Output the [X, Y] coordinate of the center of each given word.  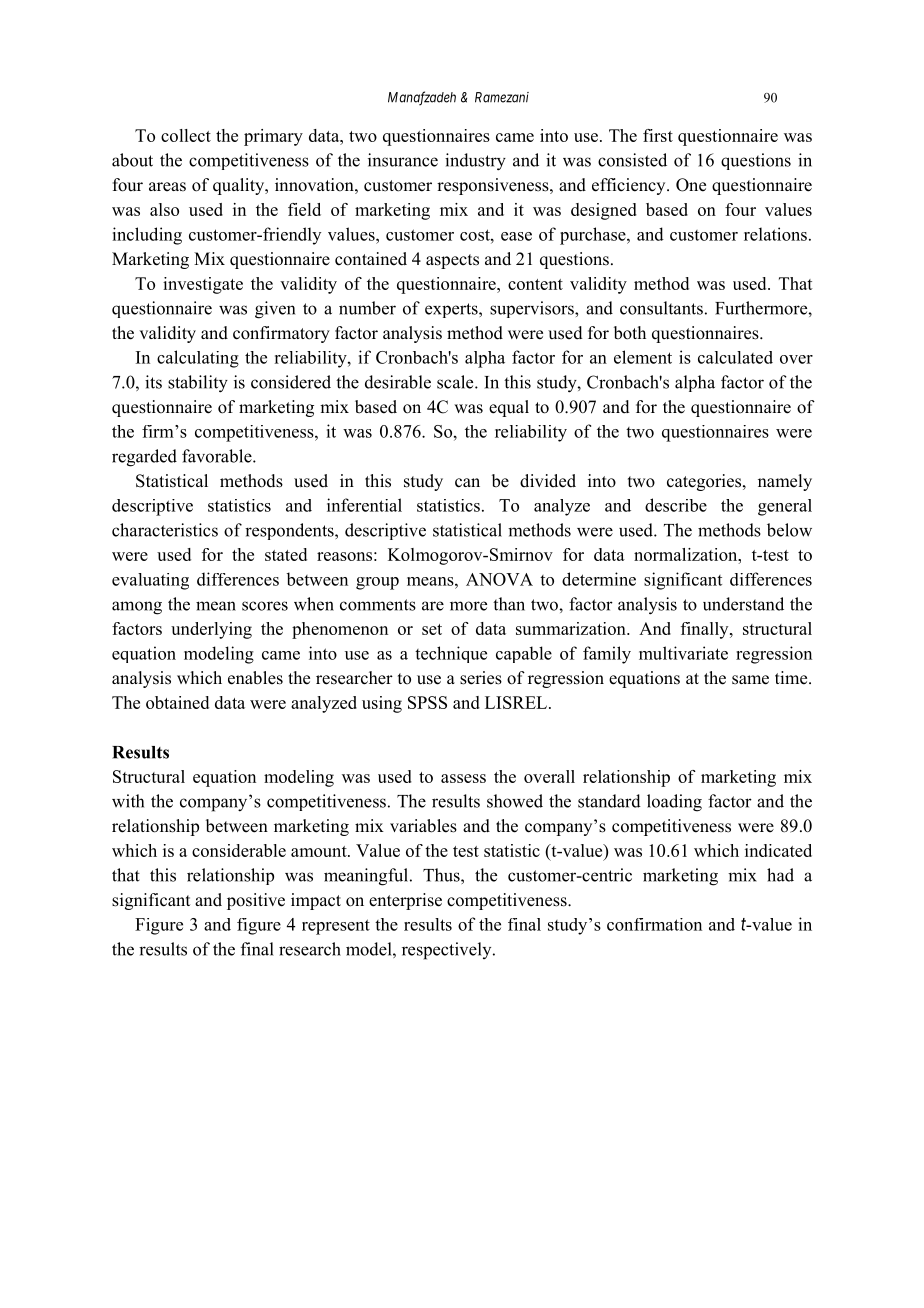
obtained [177, 702]
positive [256, 901]
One [691, 185]
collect [186, 135]
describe [676, 505]
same [750, 680]
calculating [198, 359]
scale [456, 382]
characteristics [165, 530]
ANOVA [499, 579]
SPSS [427, 702]
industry [475, 162]
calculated [735, 357]
